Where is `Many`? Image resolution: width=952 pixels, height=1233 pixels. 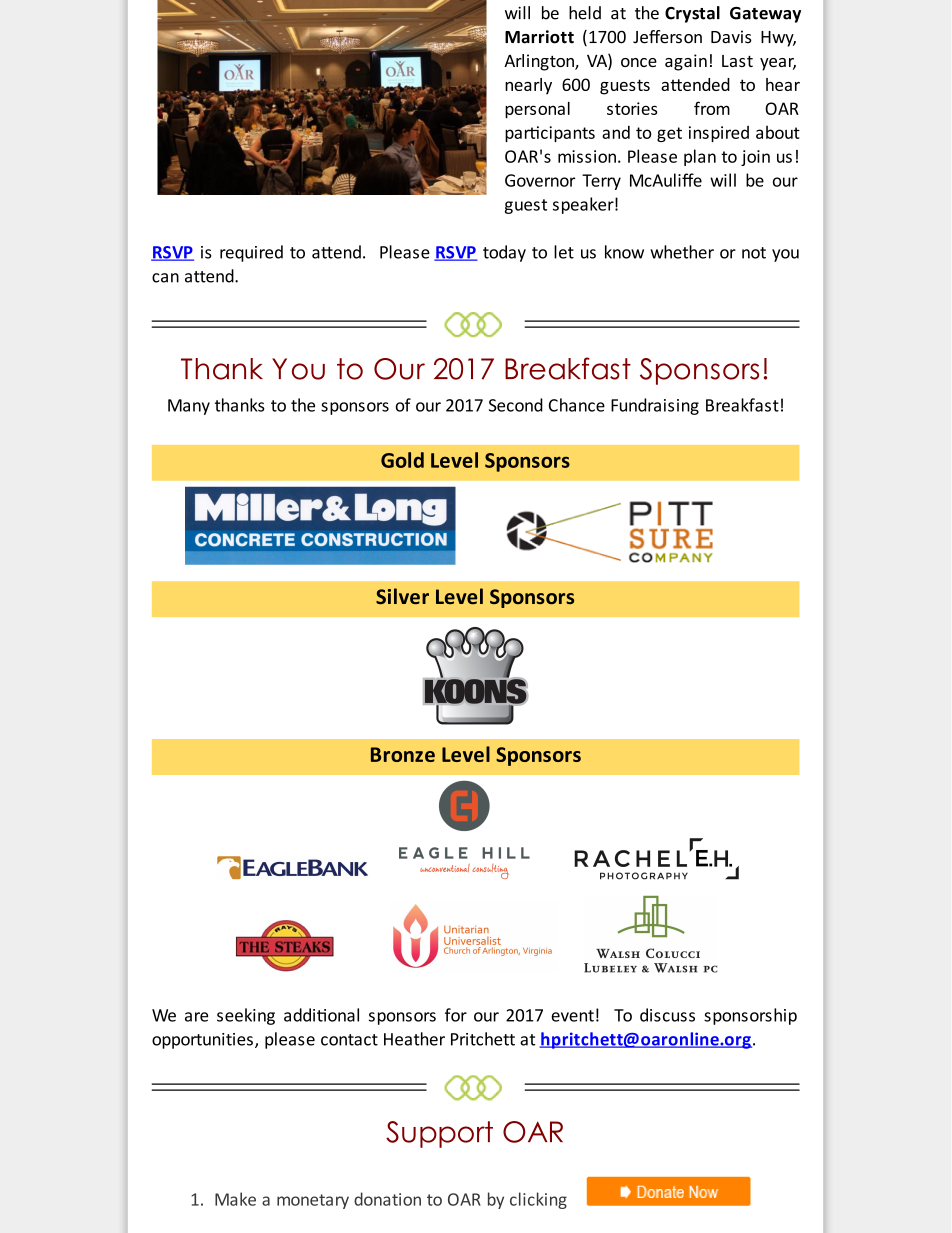
Many is located at coordinates (189, 407).
